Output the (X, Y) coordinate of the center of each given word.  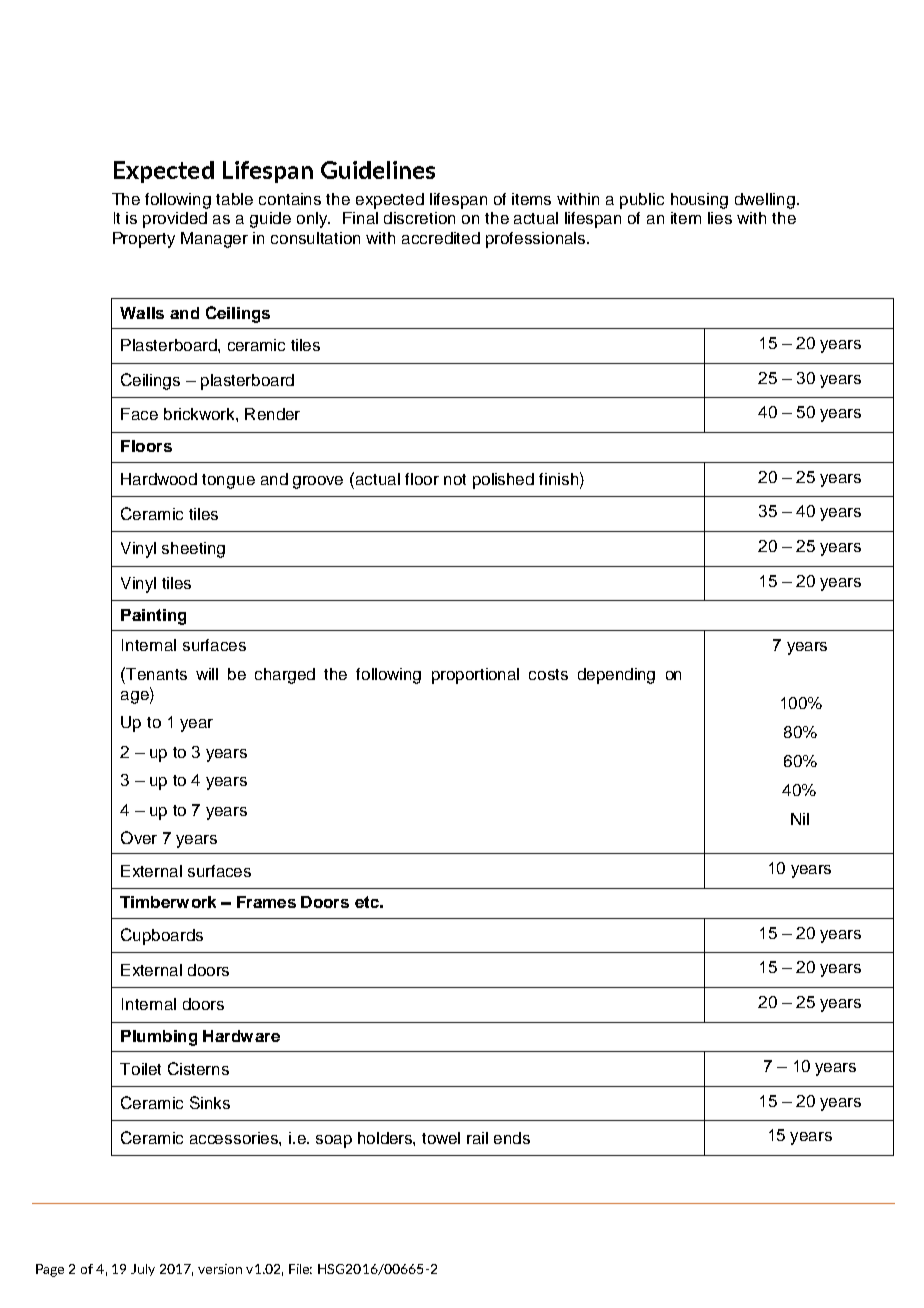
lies (720, 218)
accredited (441, 238)
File (300, 1269)
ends (512, 1138)
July (143, 1270)
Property (144, 240)
